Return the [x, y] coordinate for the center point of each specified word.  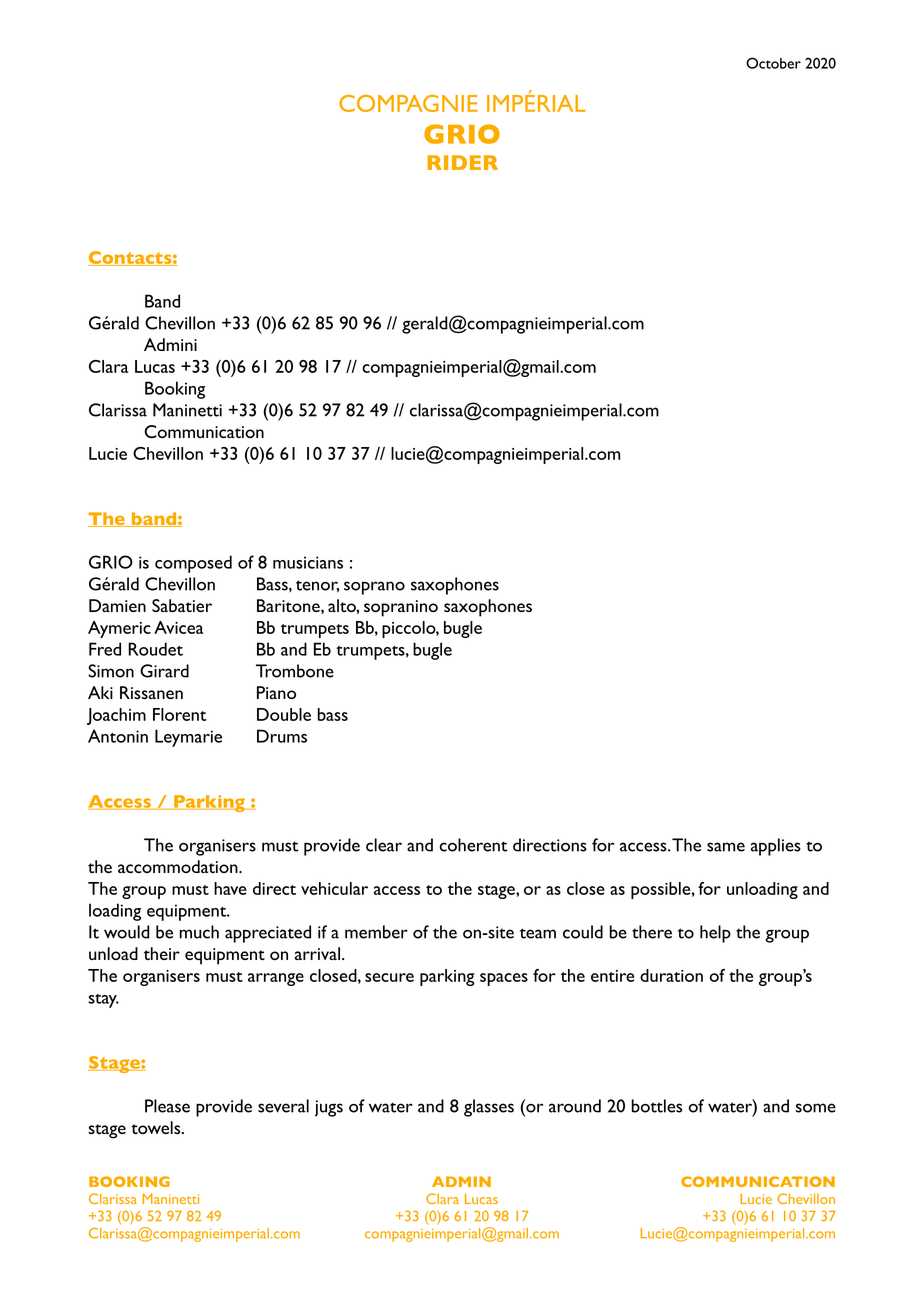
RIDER [462, 162]
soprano [374, 588]
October [773, 63]
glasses [489, 1108]
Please [167, 1106]
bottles [657, 1106]
